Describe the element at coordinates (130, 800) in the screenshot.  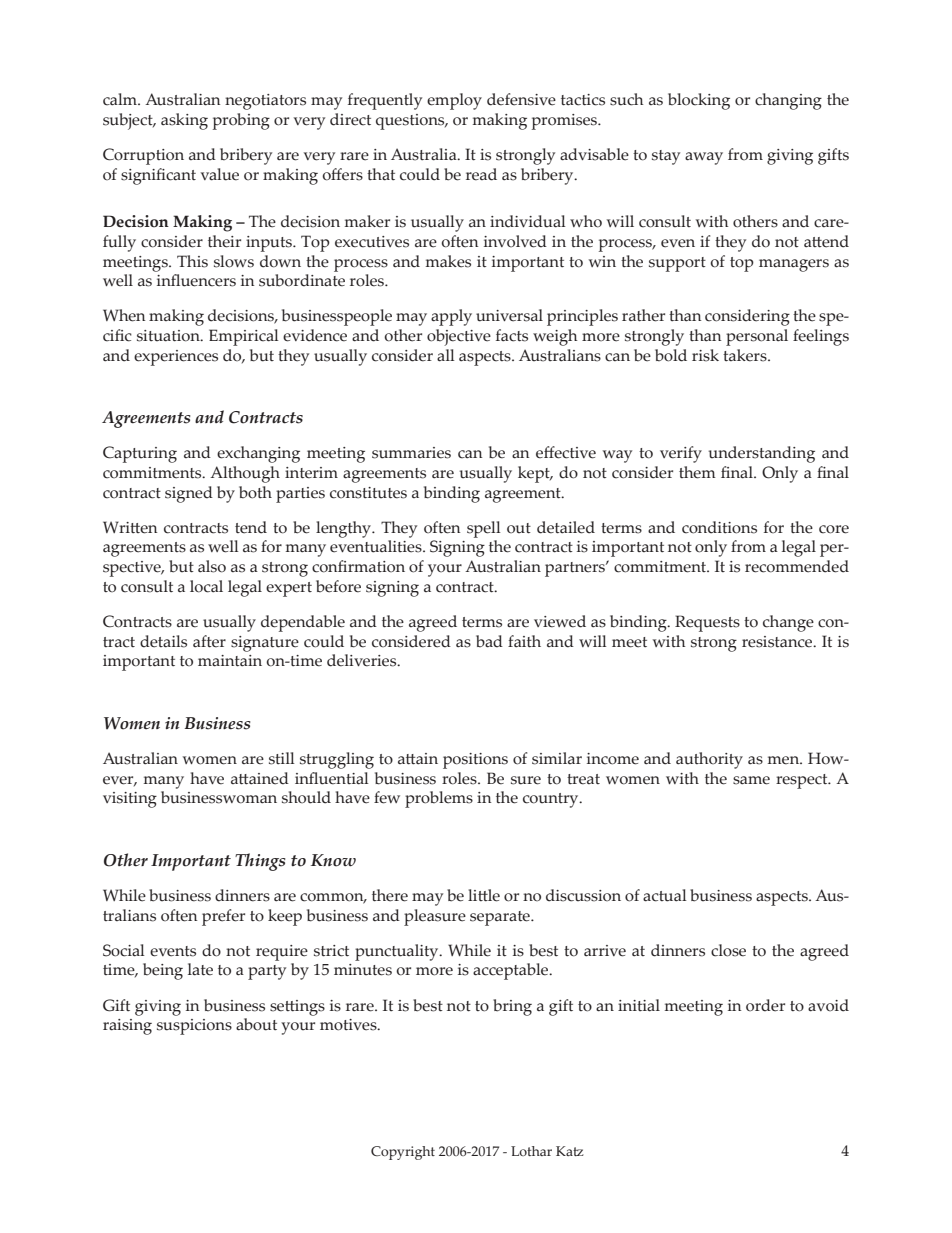
I see `visiting` at that location.
